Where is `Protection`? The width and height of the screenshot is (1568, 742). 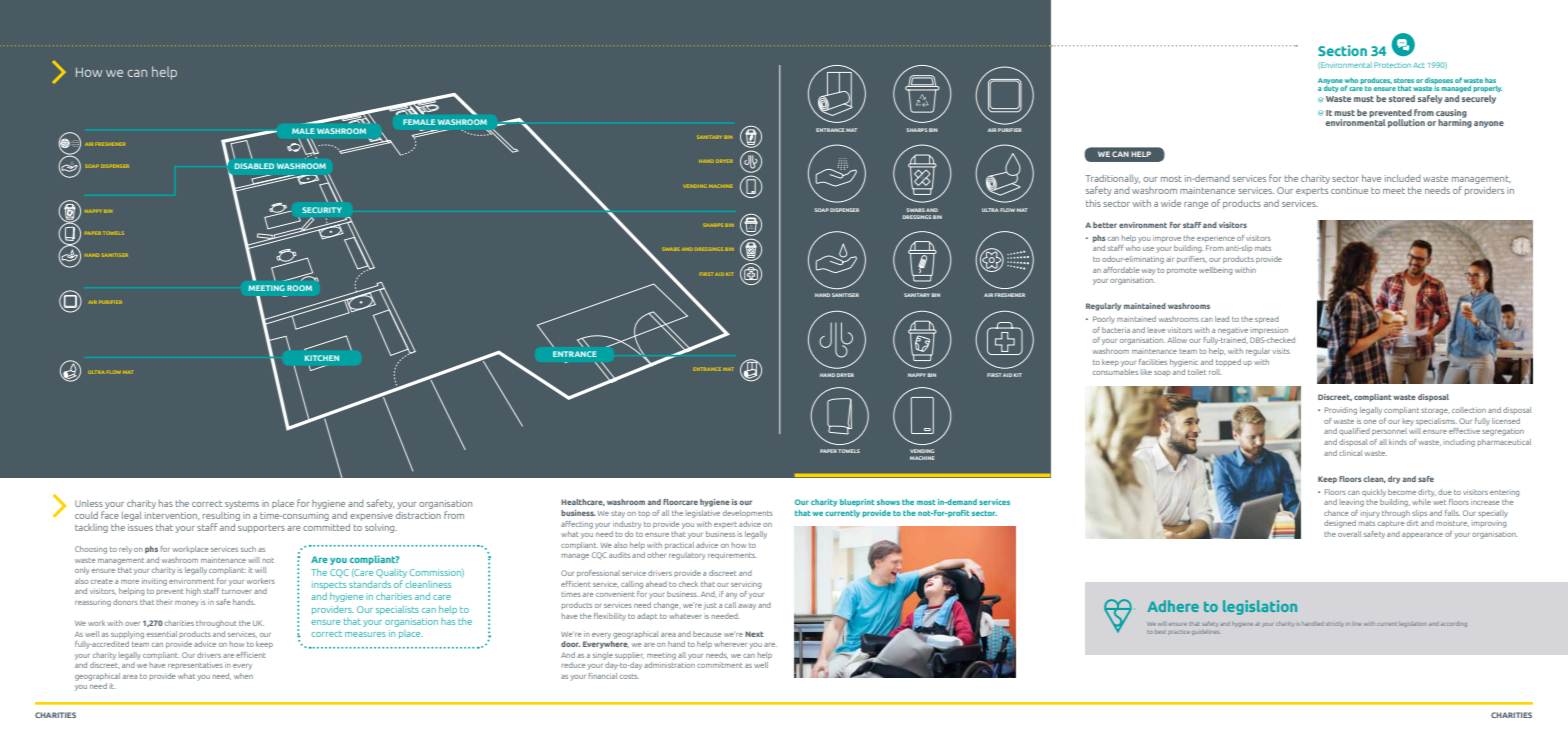
Protection is located at coordinates (1392, 65).
